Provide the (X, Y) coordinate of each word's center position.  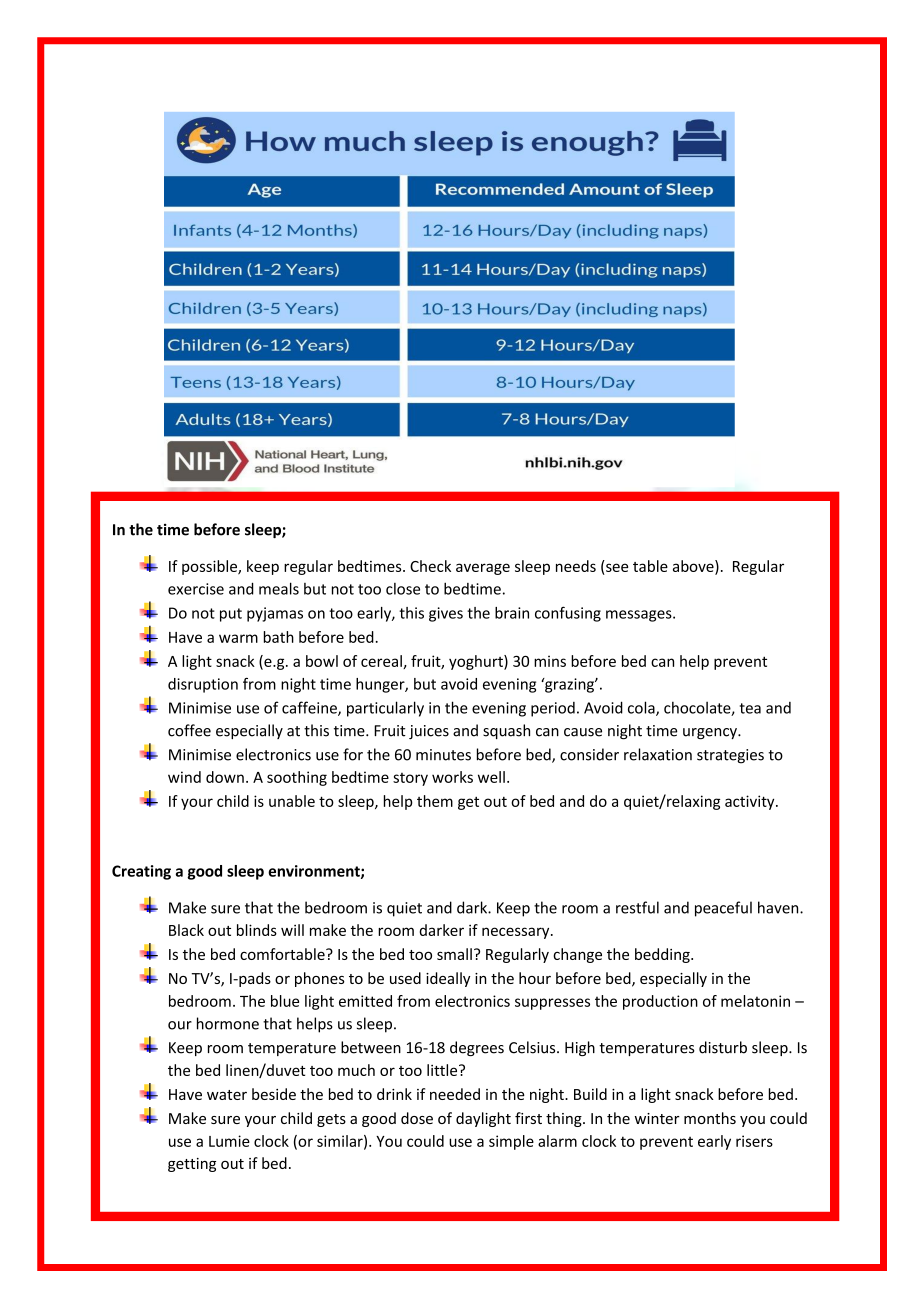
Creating (141, 872)
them (435, 801)
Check (430, 566)
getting (192, 1165)
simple (511, 1142)
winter (657, 1118)
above (694, 567)
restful (637, 907)
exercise (196, 589)
